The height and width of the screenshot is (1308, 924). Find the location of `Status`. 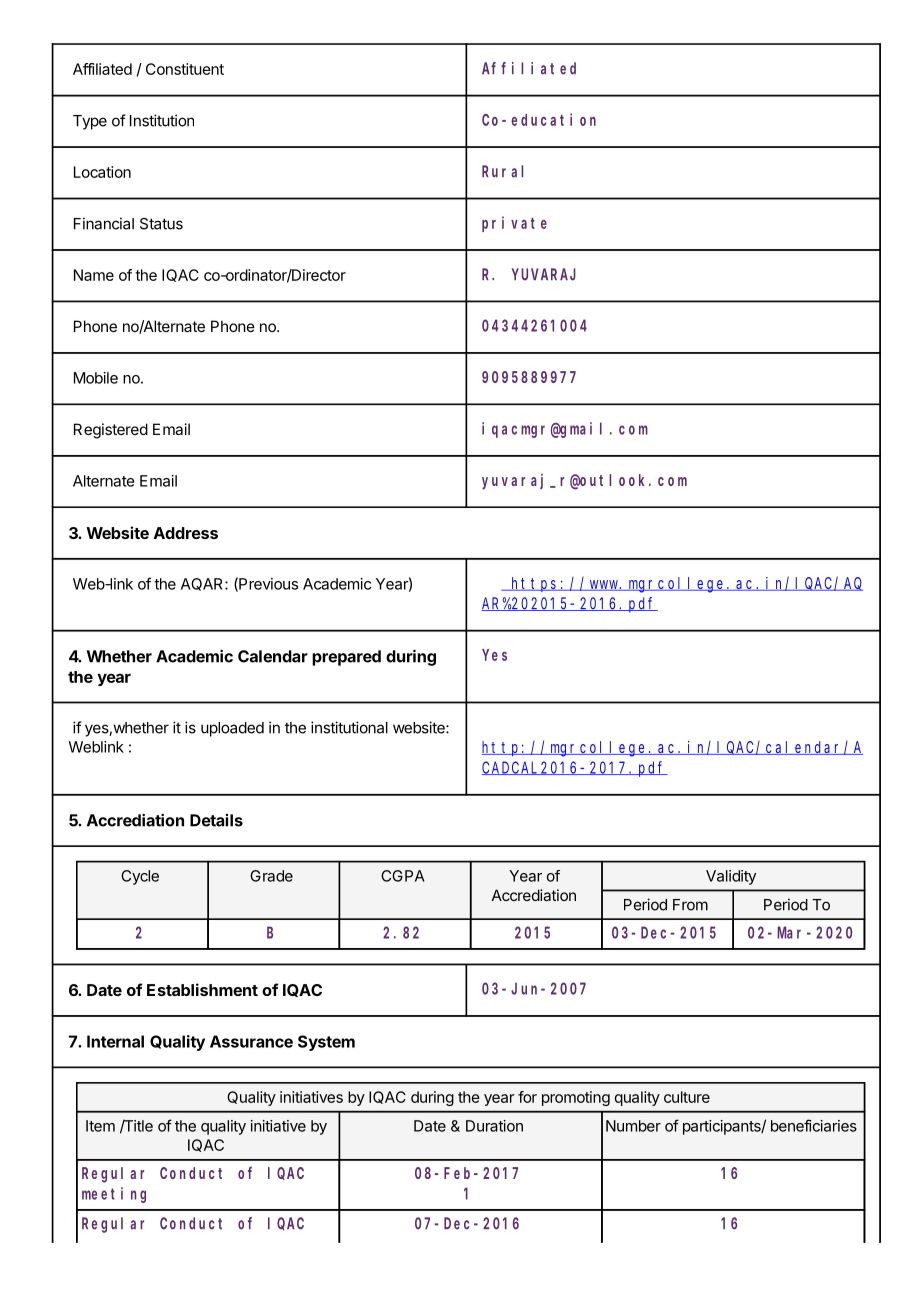

Status is located at coordinates (161, 224).
